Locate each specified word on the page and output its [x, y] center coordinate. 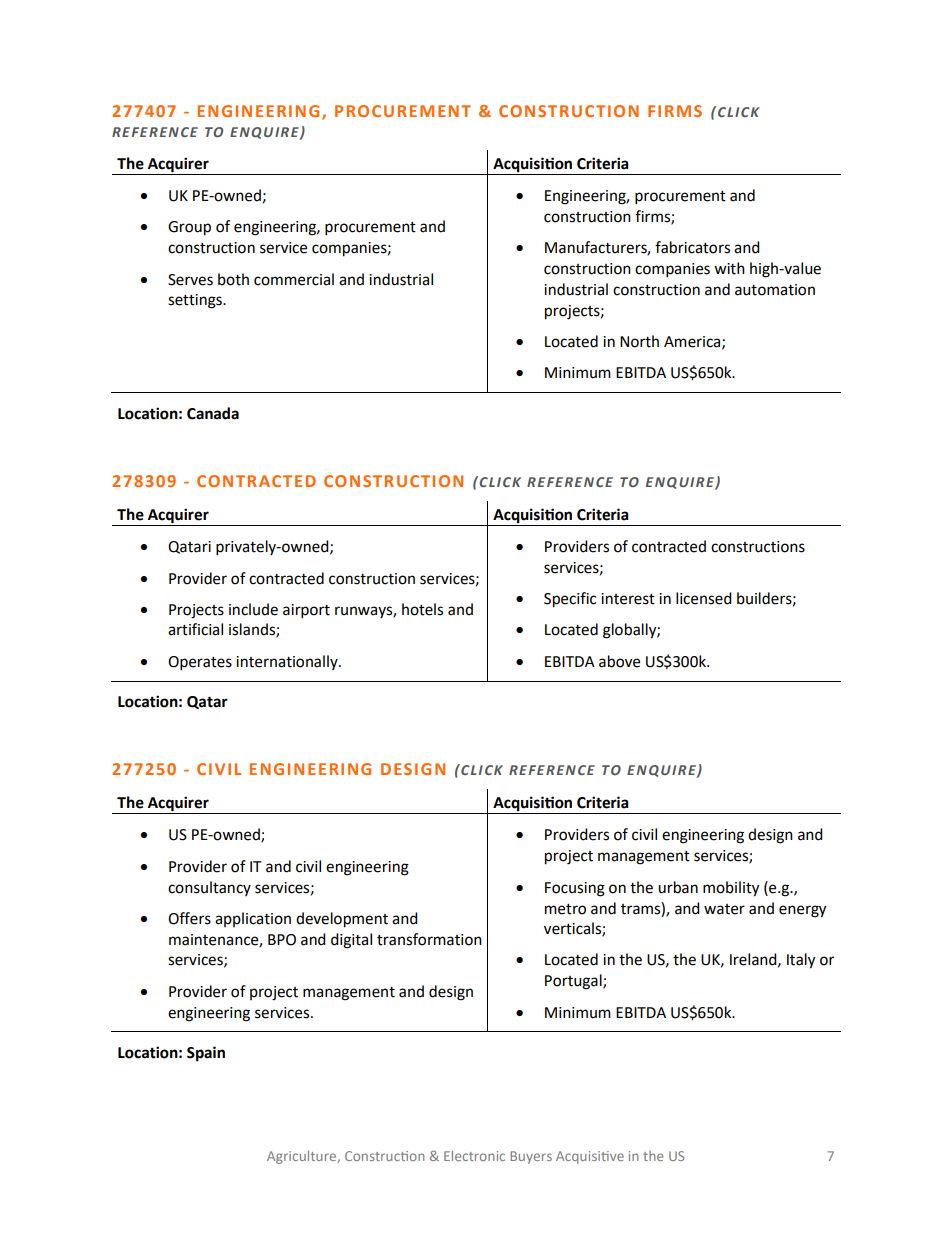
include [253, 609]
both [233, 279]
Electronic [474, 1156]
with [729, 268]
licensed [704, 598]
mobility [731, 889]
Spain [206, 1054]
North [639, 341]
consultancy [209, 888]
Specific [570, 600]
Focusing [575, 889]
